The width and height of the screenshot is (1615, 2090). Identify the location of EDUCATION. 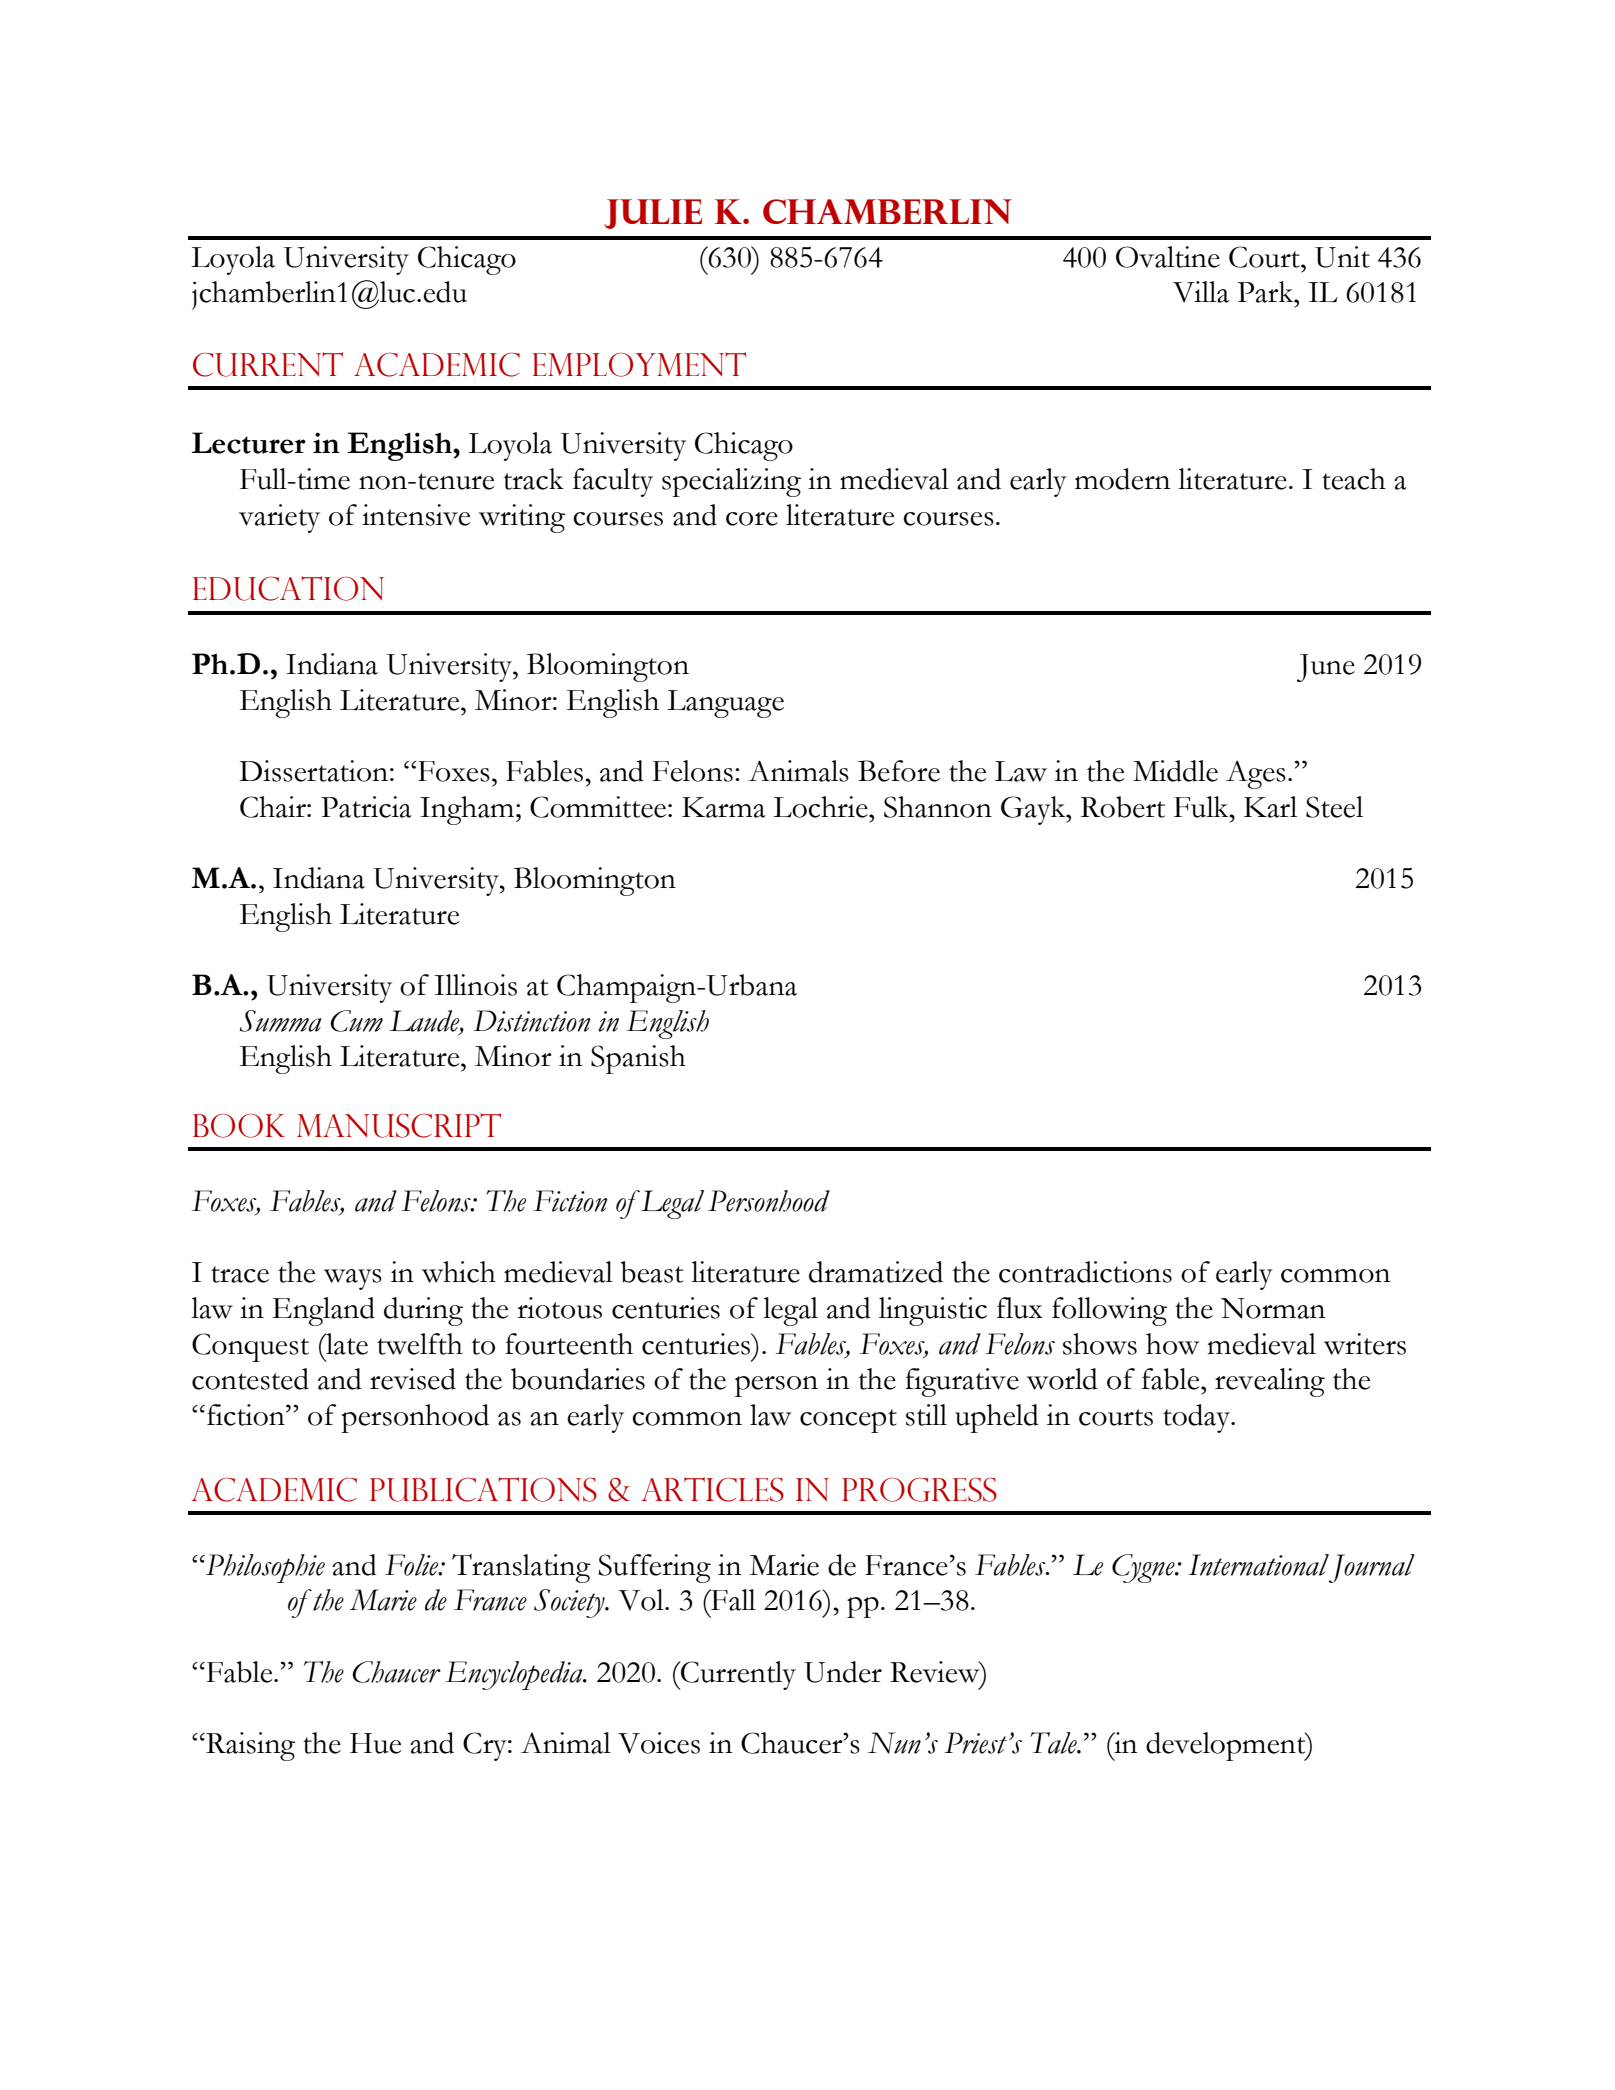
(288, 588).
